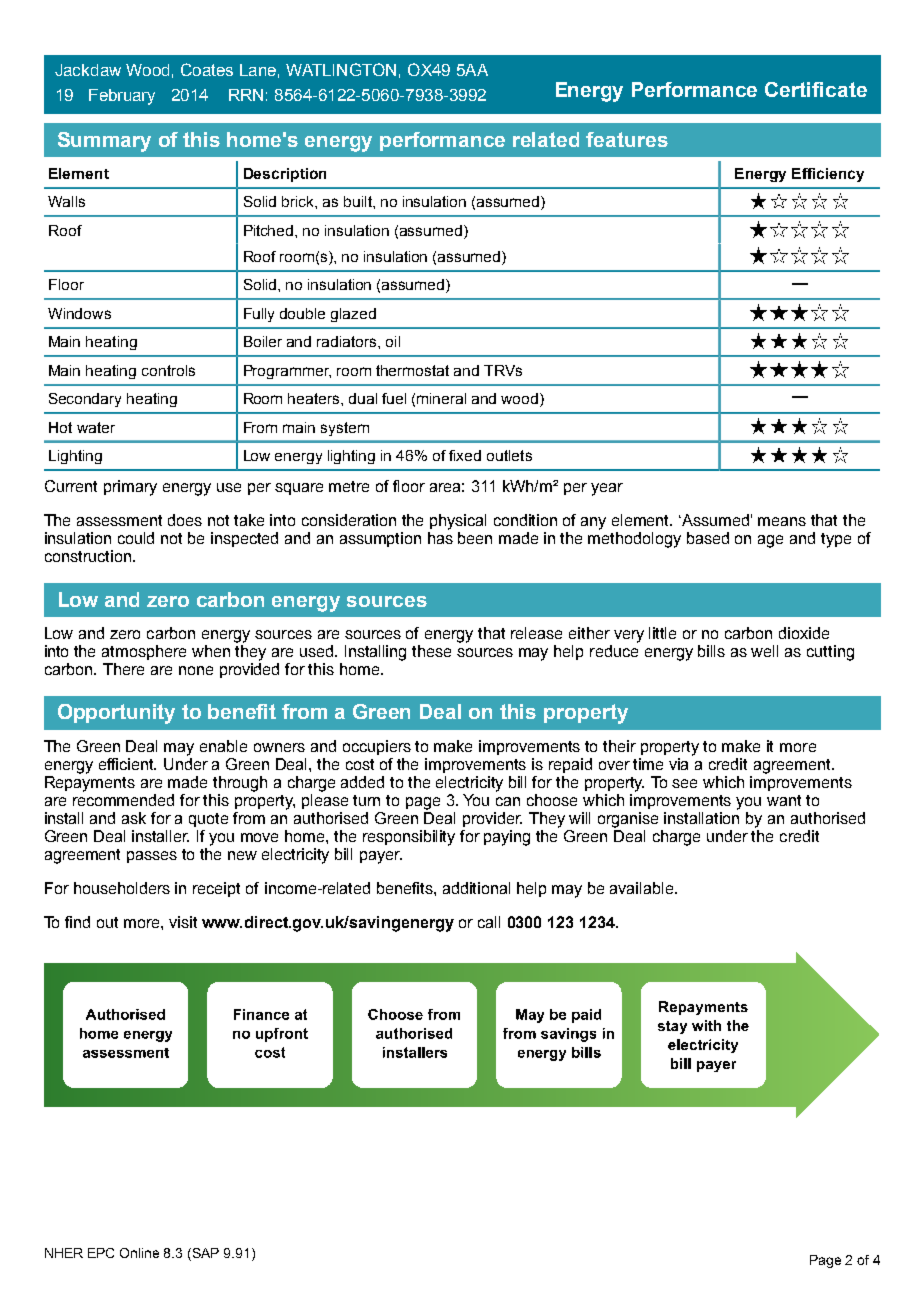 This document has height=1308, width=924. I want to click on built, so click(359, 201).
